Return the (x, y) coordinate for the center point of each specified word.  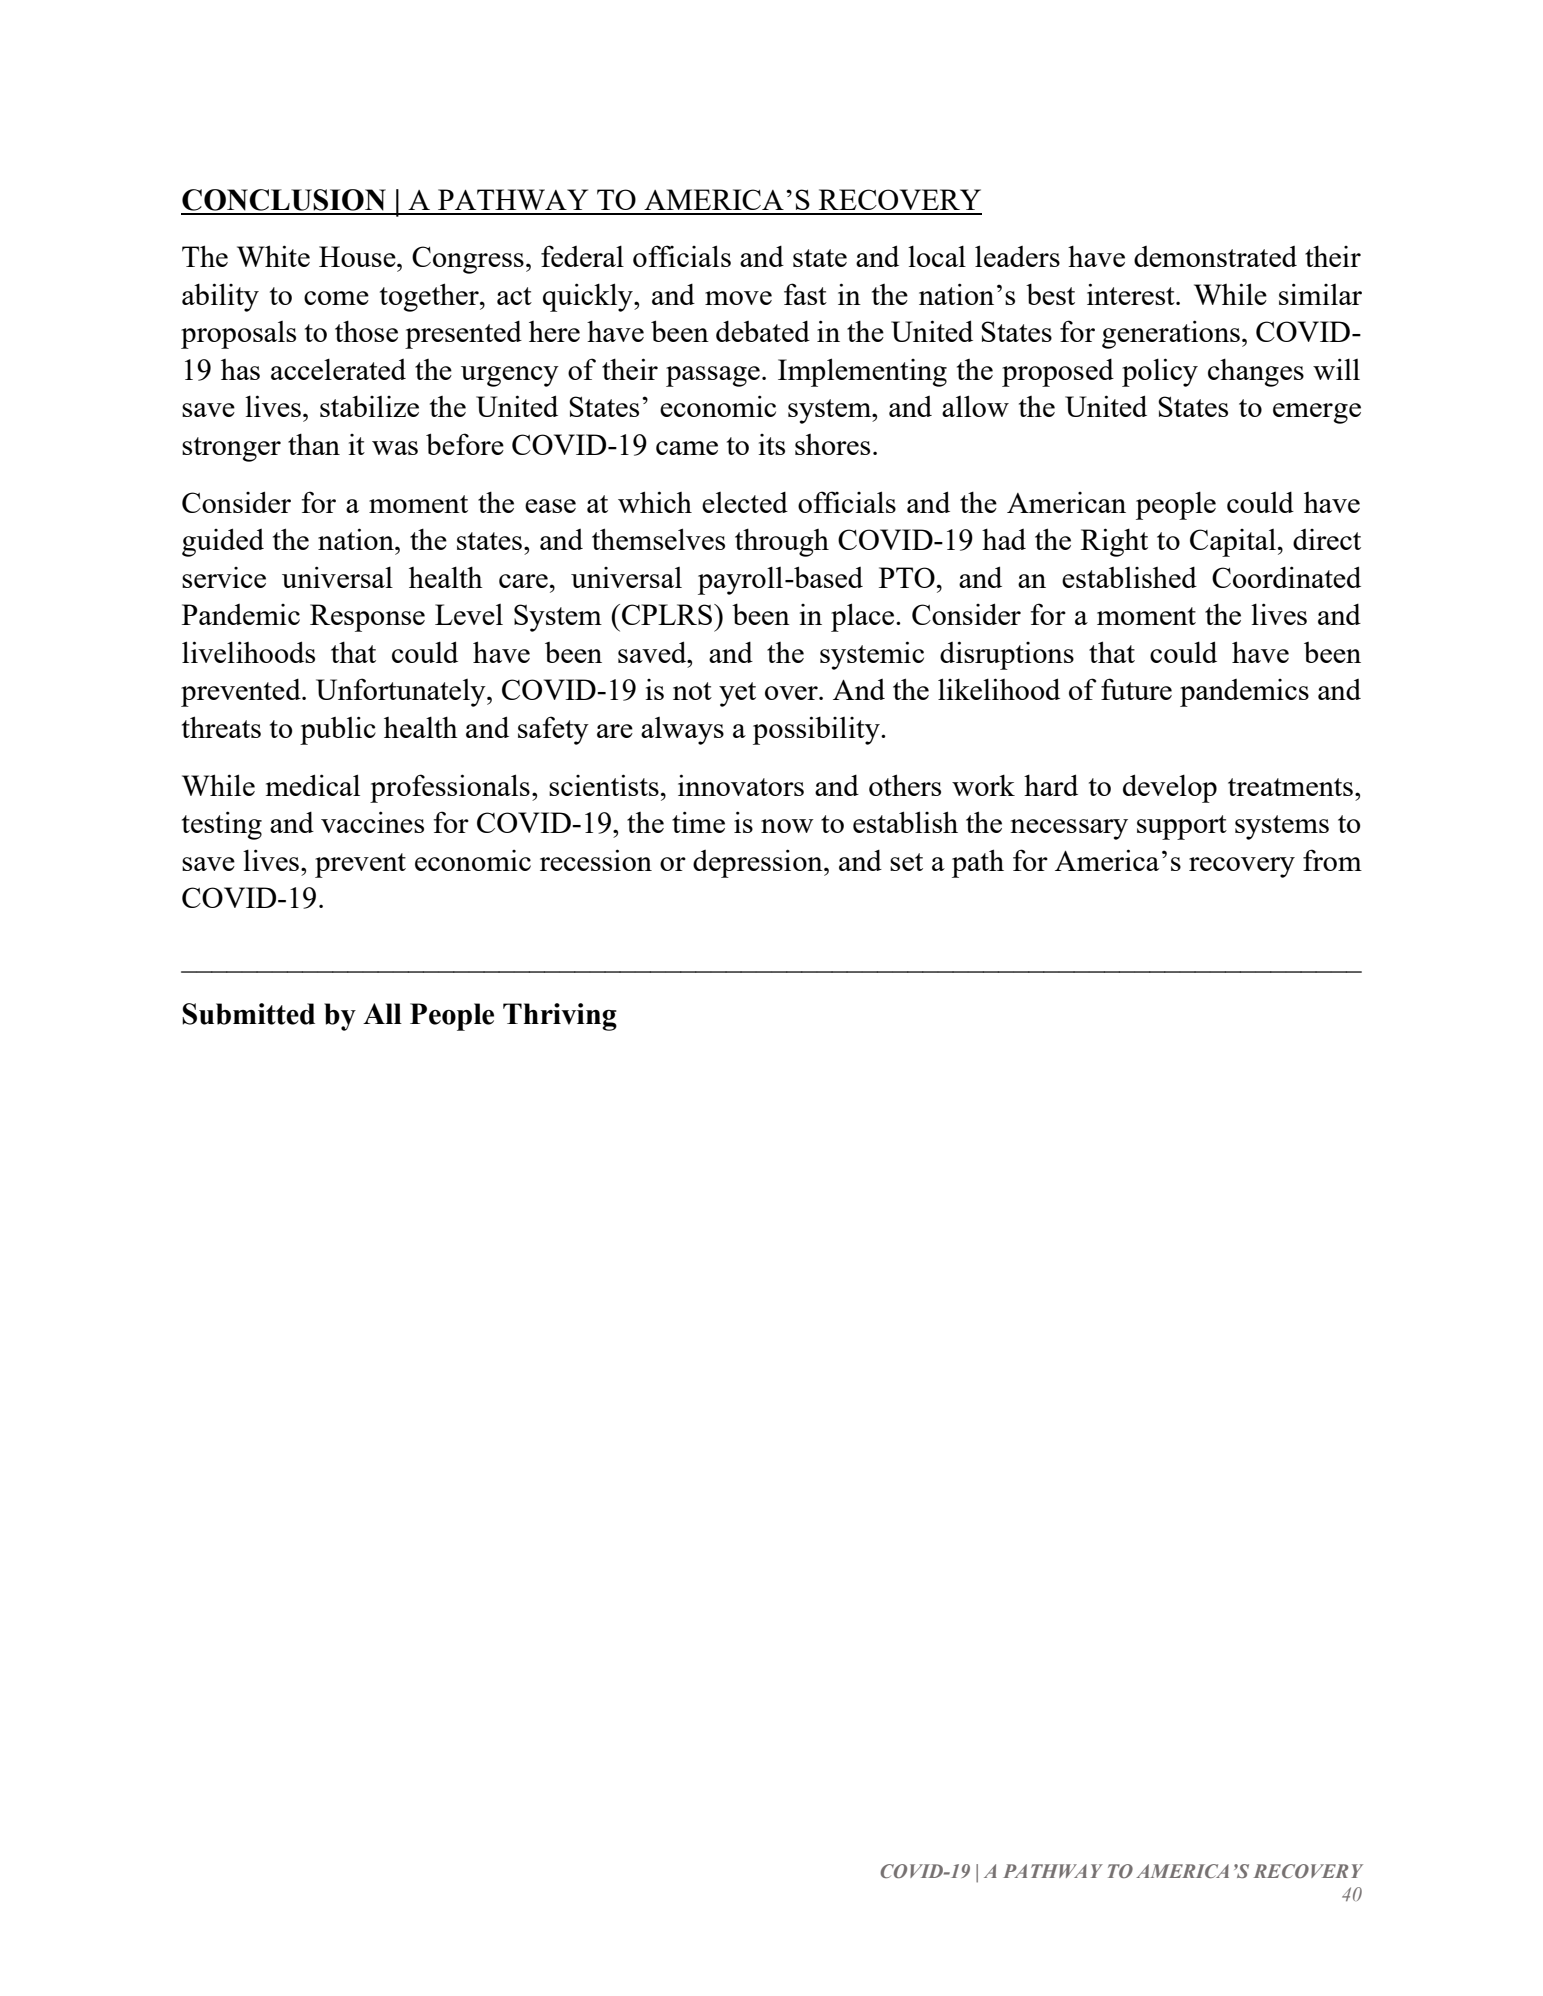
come (336, 298)
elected (745, 502)
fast (805, 294)
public (338, 730)
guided (223, 542)
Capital (1233, 543)
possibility (817, 730)
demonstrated (1215, 256)
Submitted (248, 1014)
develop (1170, 788)
